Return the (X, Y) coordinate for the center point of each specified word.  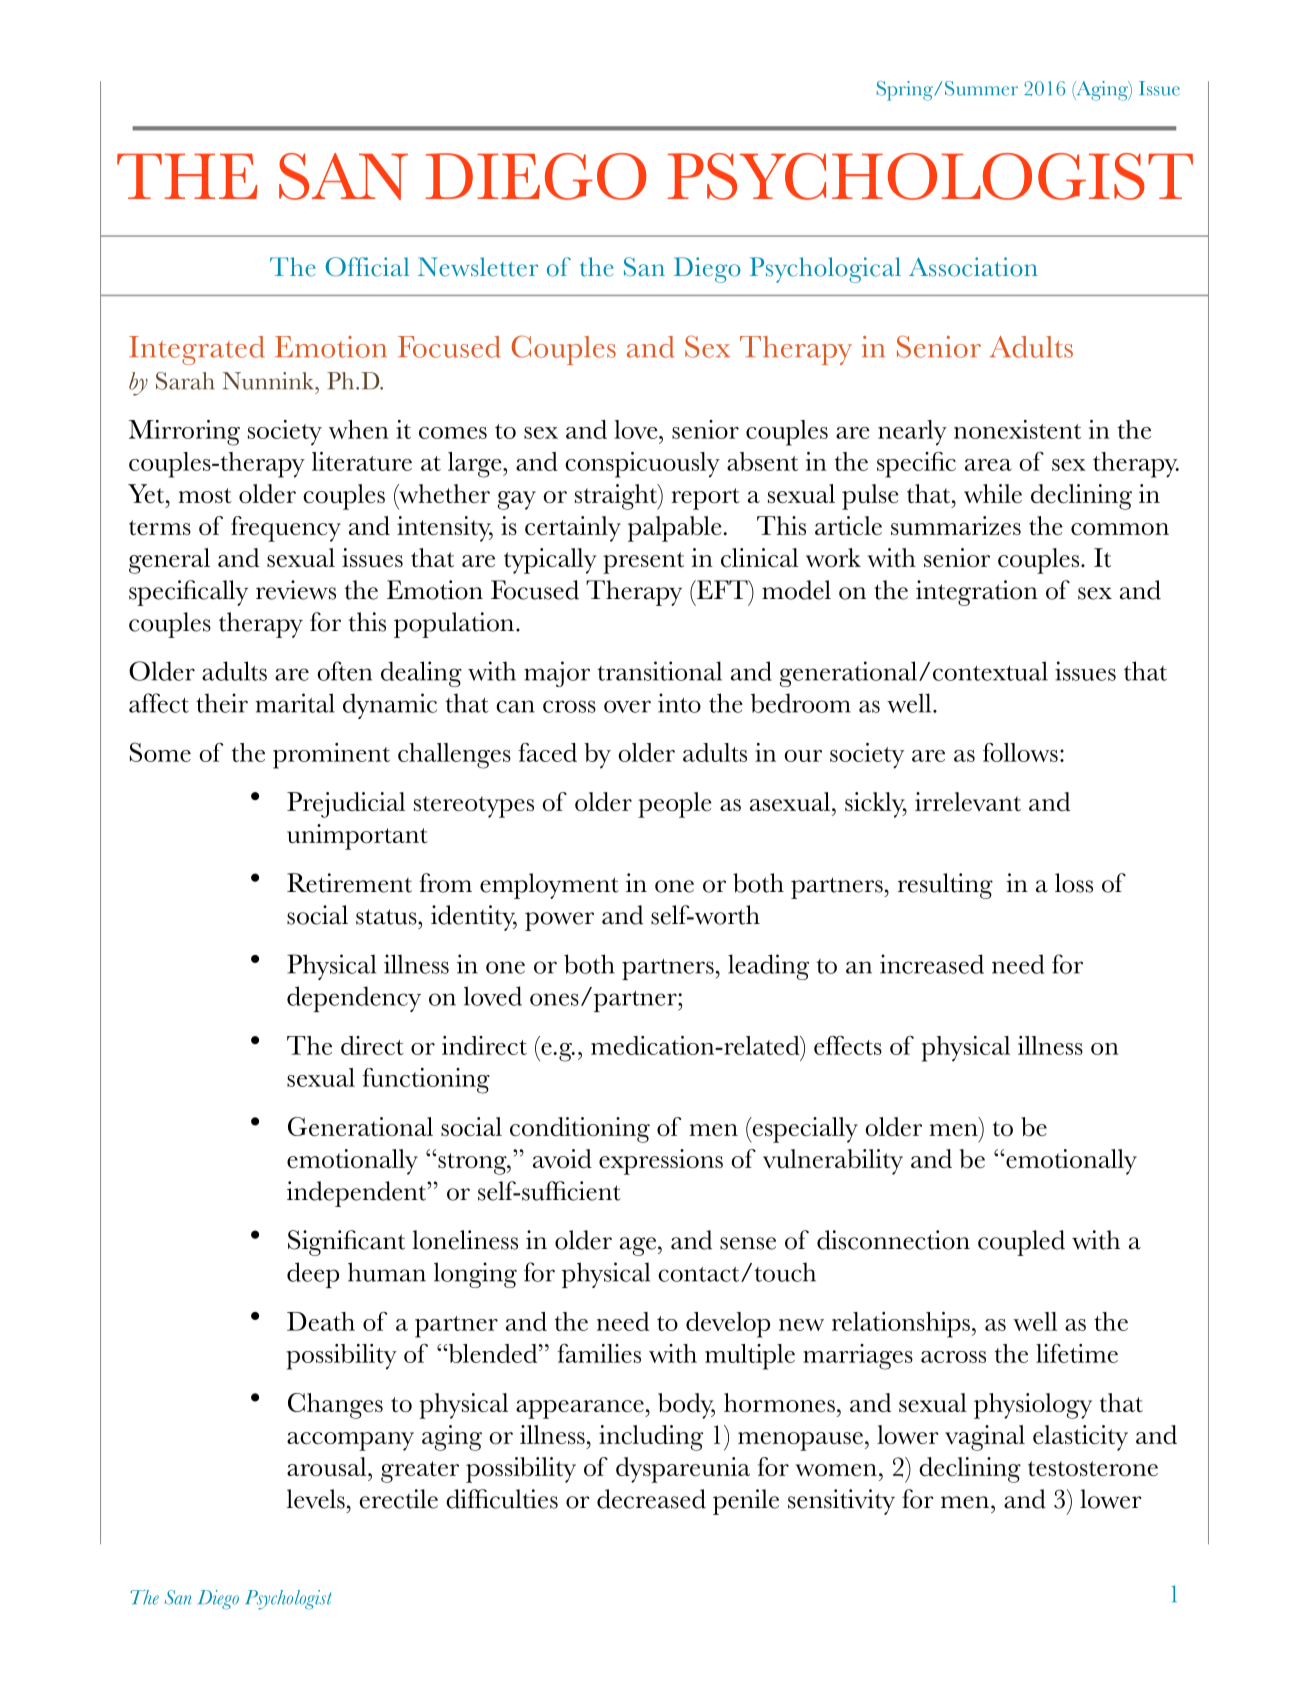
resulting (945, 886)
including (651, 1438)
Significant (346, 1243)
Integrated (197, 350)
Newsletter (478, 267)
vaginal (985, 1438)
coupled (1021, 1243)
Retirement (349, 883)
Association (973, 267)
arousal (328, 1466)
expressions (661, 1162)
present (643, 563)
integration (977, 593)
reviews (296, 590)
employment (549, 886)
